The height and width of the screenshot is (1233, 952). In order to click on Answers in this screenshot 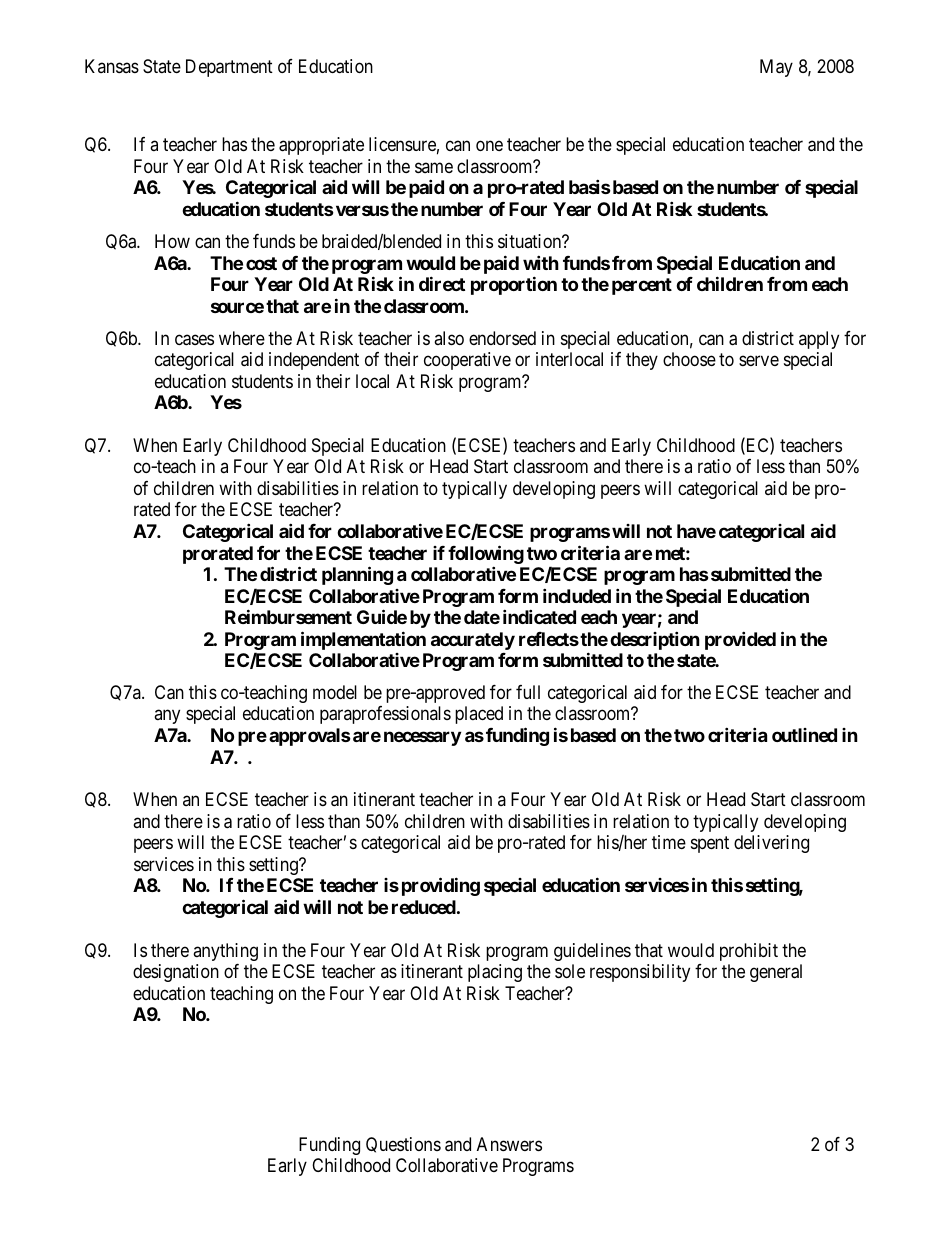, I will do `click(509, 1144)`.
